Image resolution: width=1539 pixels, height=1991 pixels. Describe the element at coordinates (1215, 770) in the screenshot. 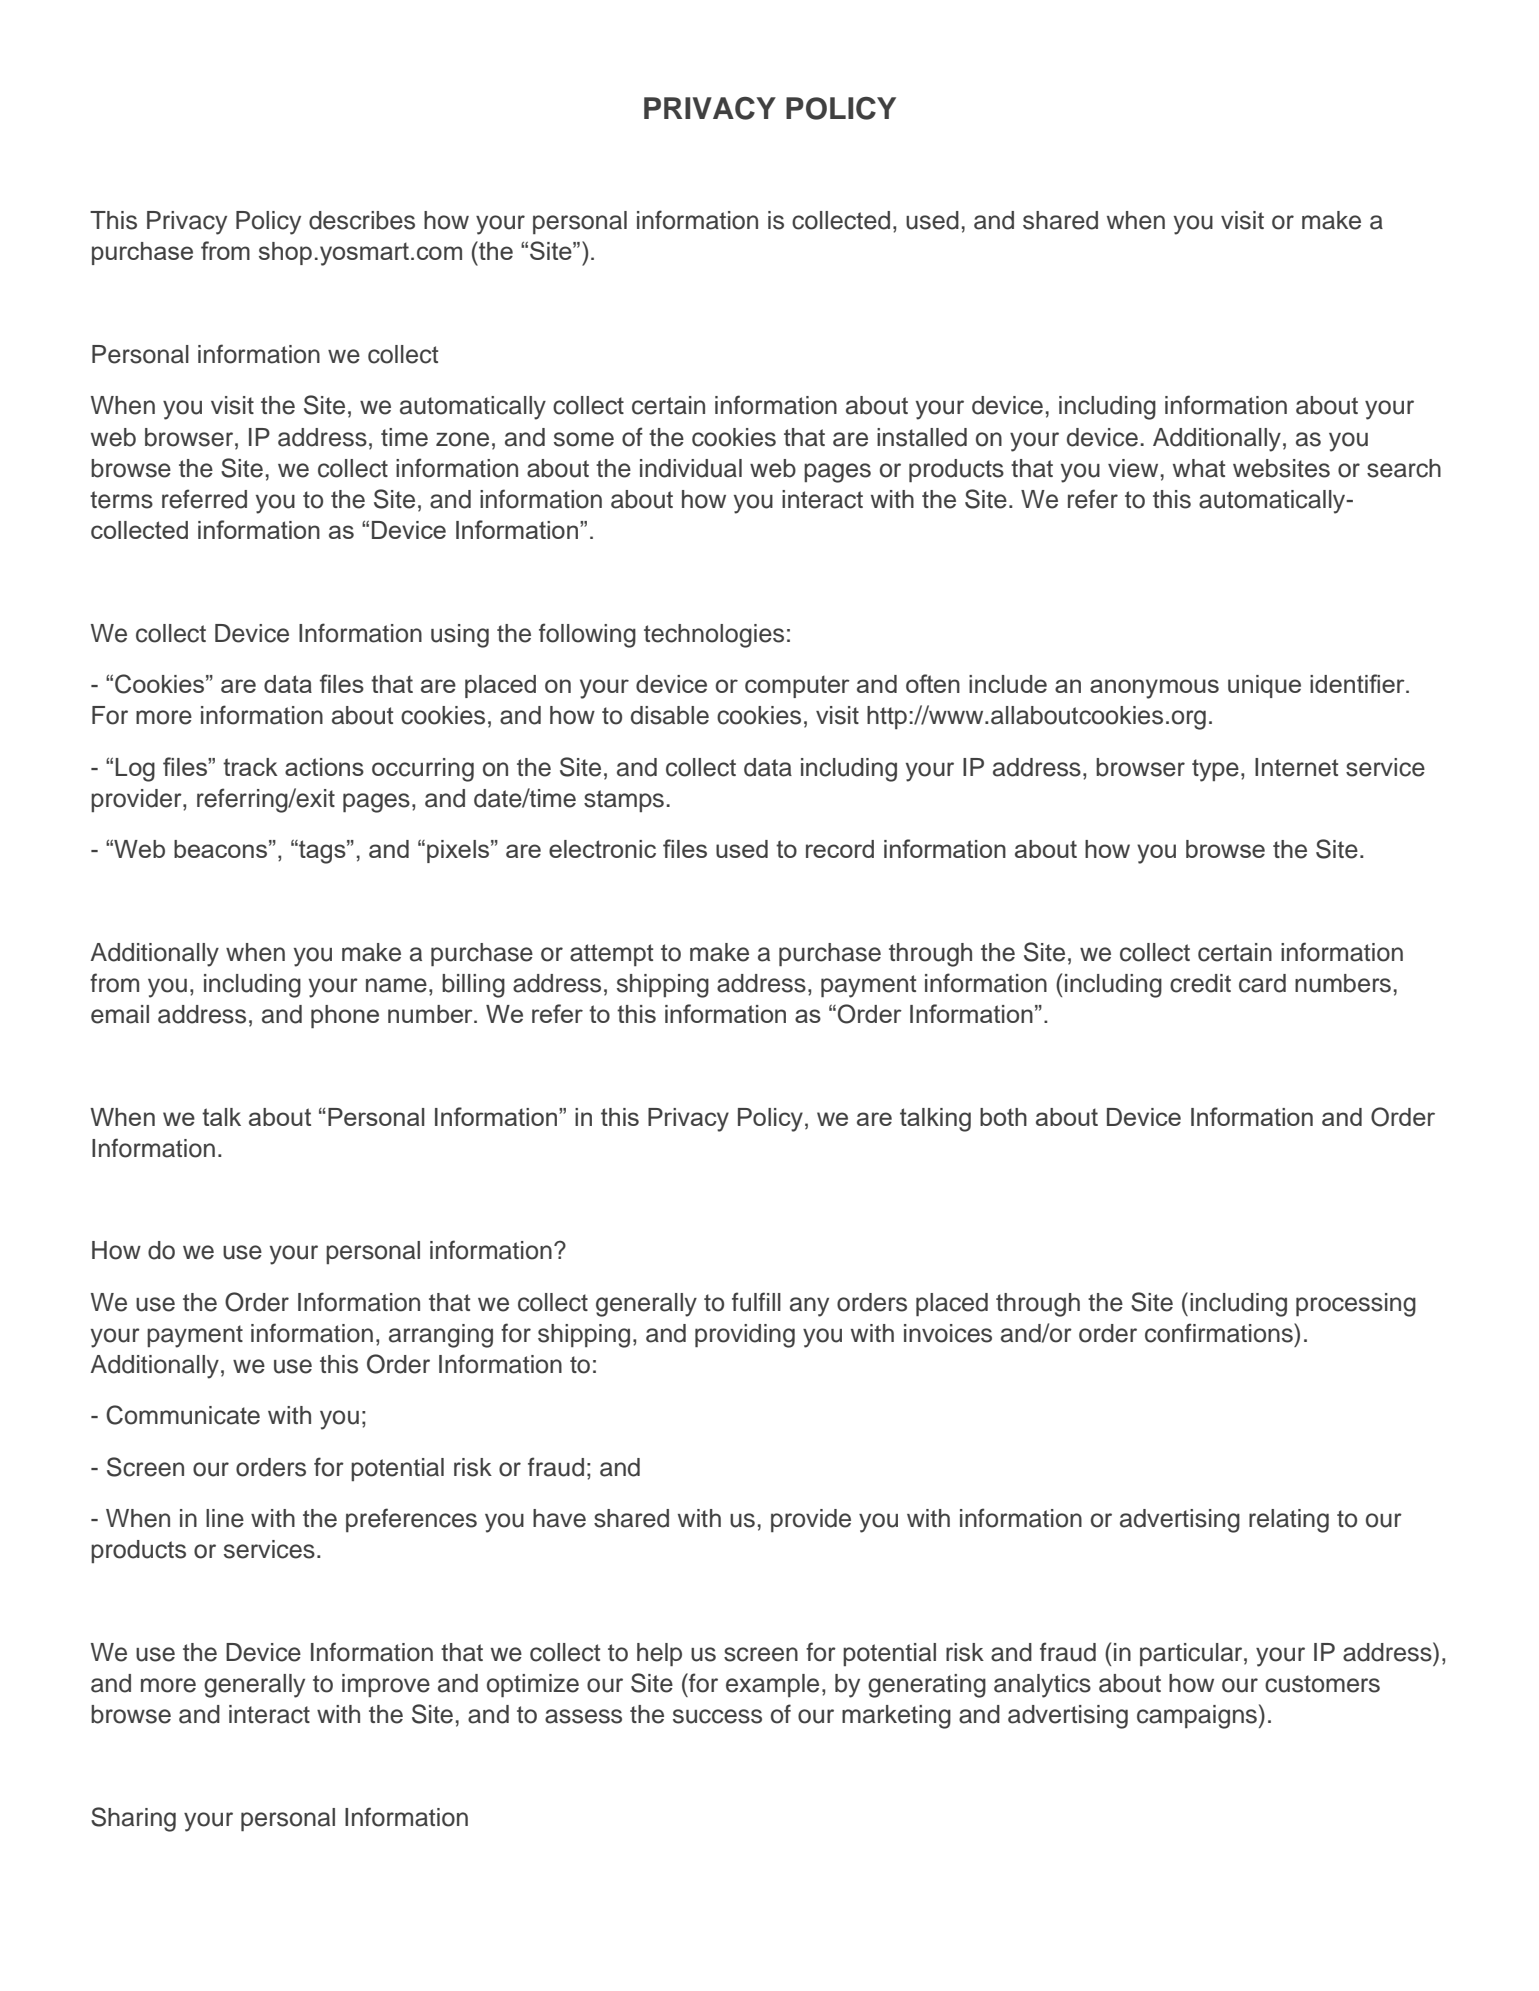

I see `type` at that location.
